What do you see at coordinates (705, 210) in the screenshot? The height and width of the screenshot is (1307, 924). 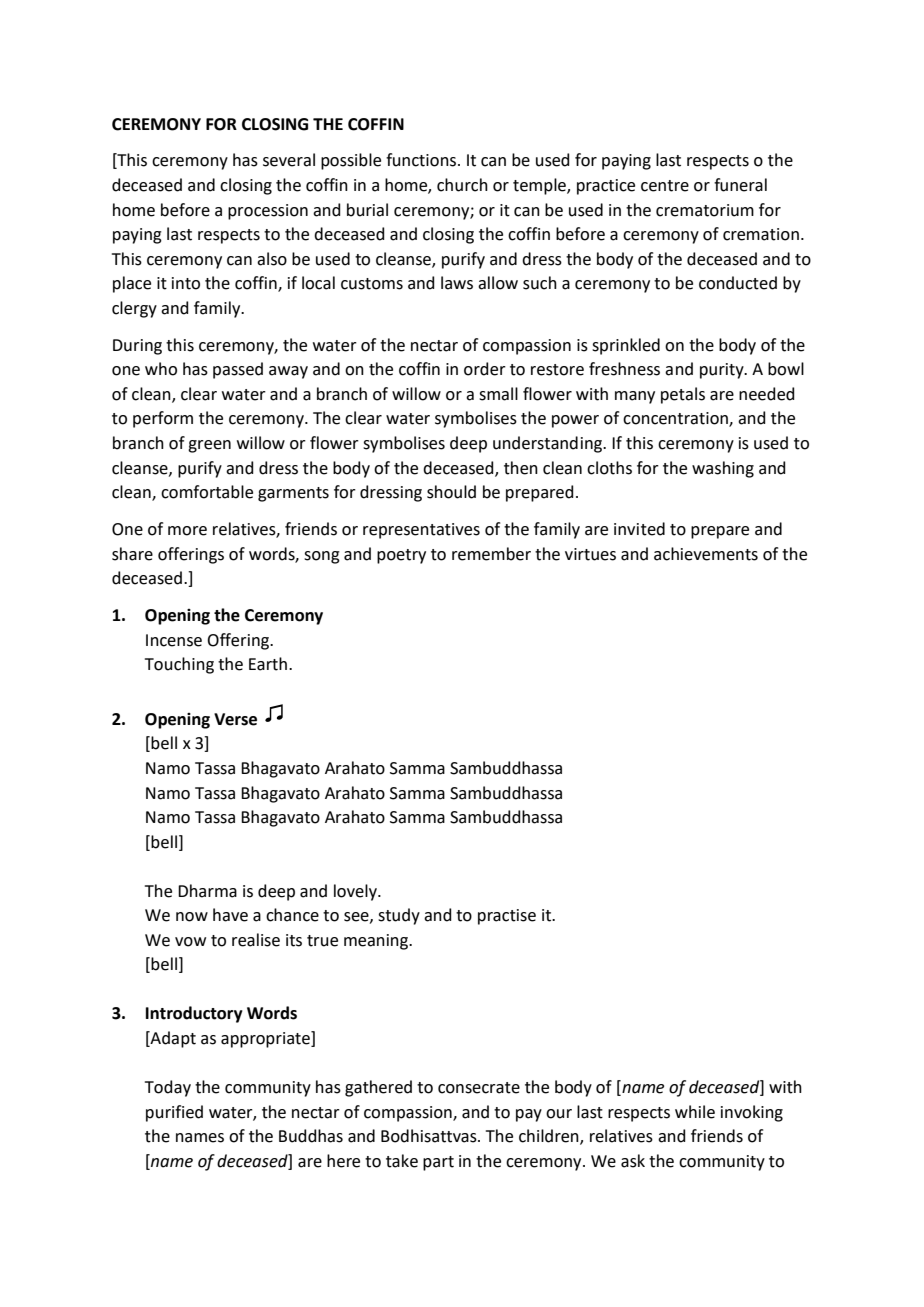 I see `crematorium` at bounding box center [705, 210].
